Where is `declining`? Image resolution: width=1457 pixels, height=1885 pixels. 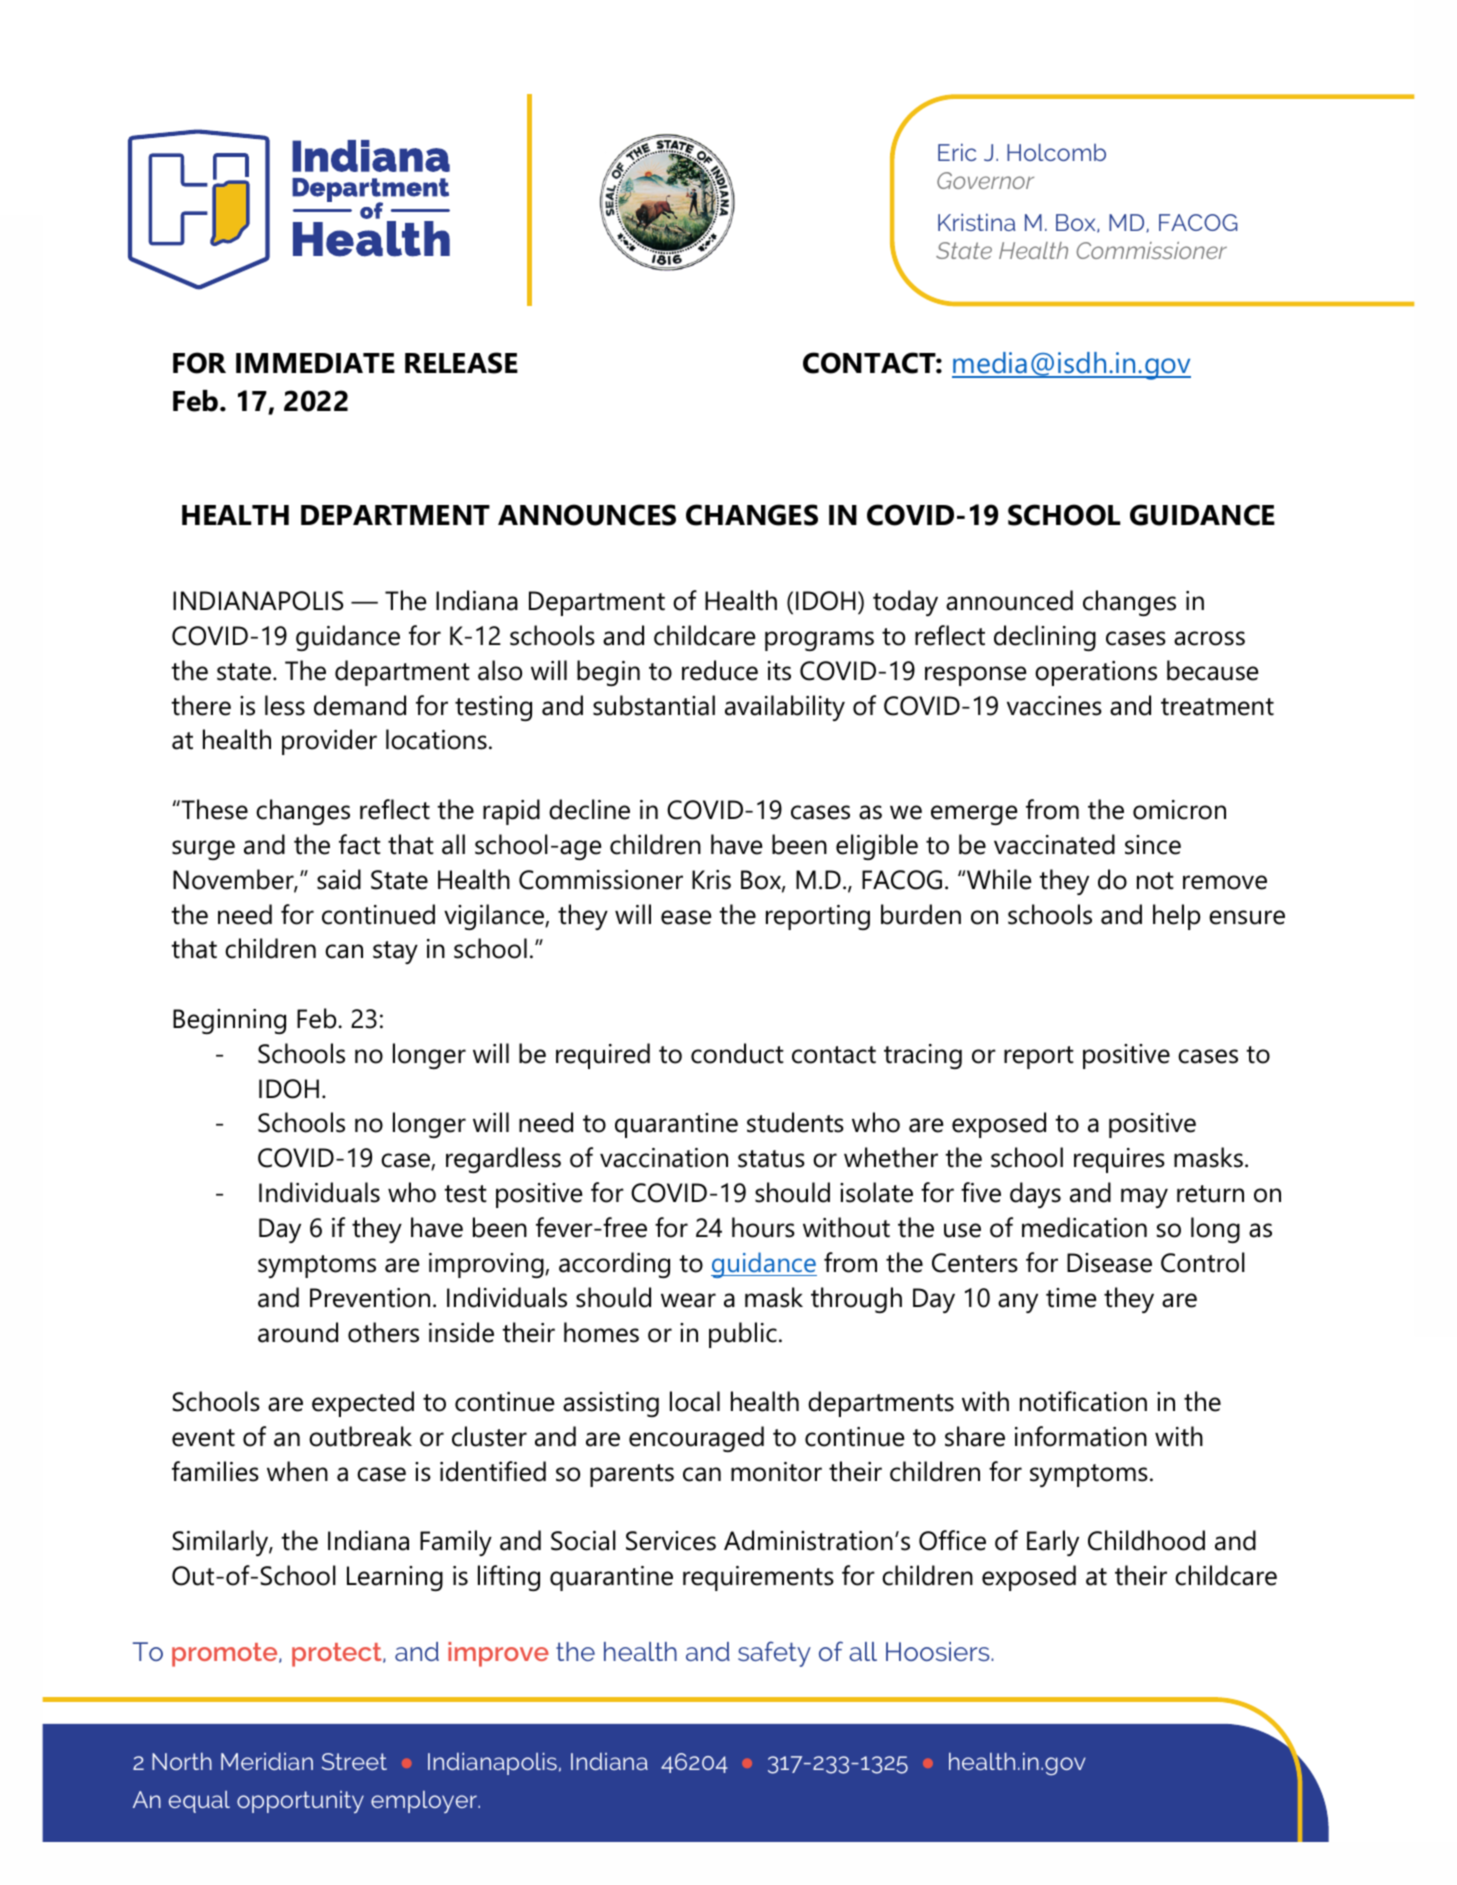
declining is located at coordinates (1045, 638).
